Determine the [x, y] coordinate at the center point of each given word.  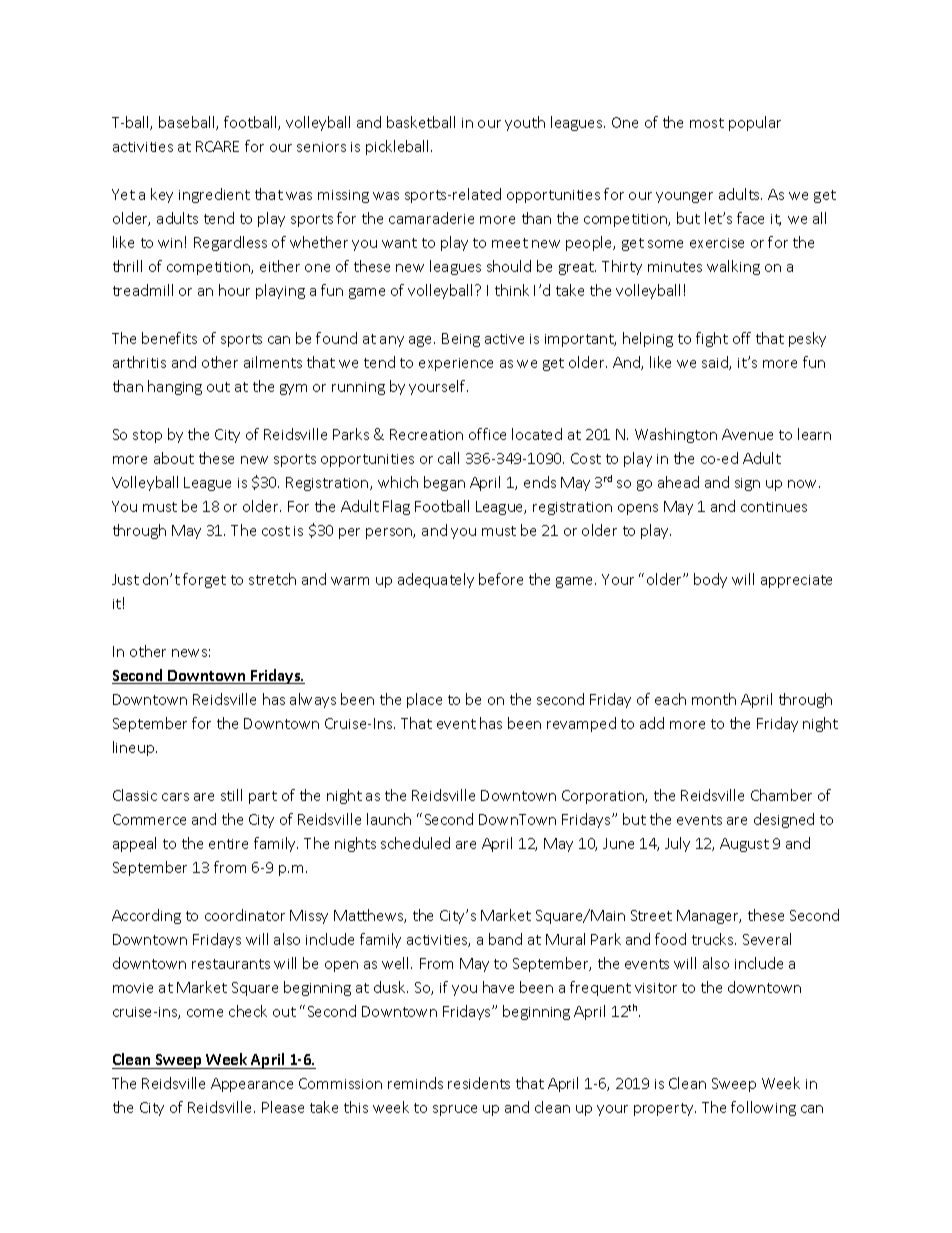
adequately [436, 580]
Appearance [252, 1085]
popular [755, 123]
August [744, 845]
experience [456, 364]
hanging [175, 387]
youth [525, 123]
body [710, 580]
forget [204, 580]
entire [228, 844]
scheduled [415, 843]
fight [712, 339]
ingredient [214, 195]
